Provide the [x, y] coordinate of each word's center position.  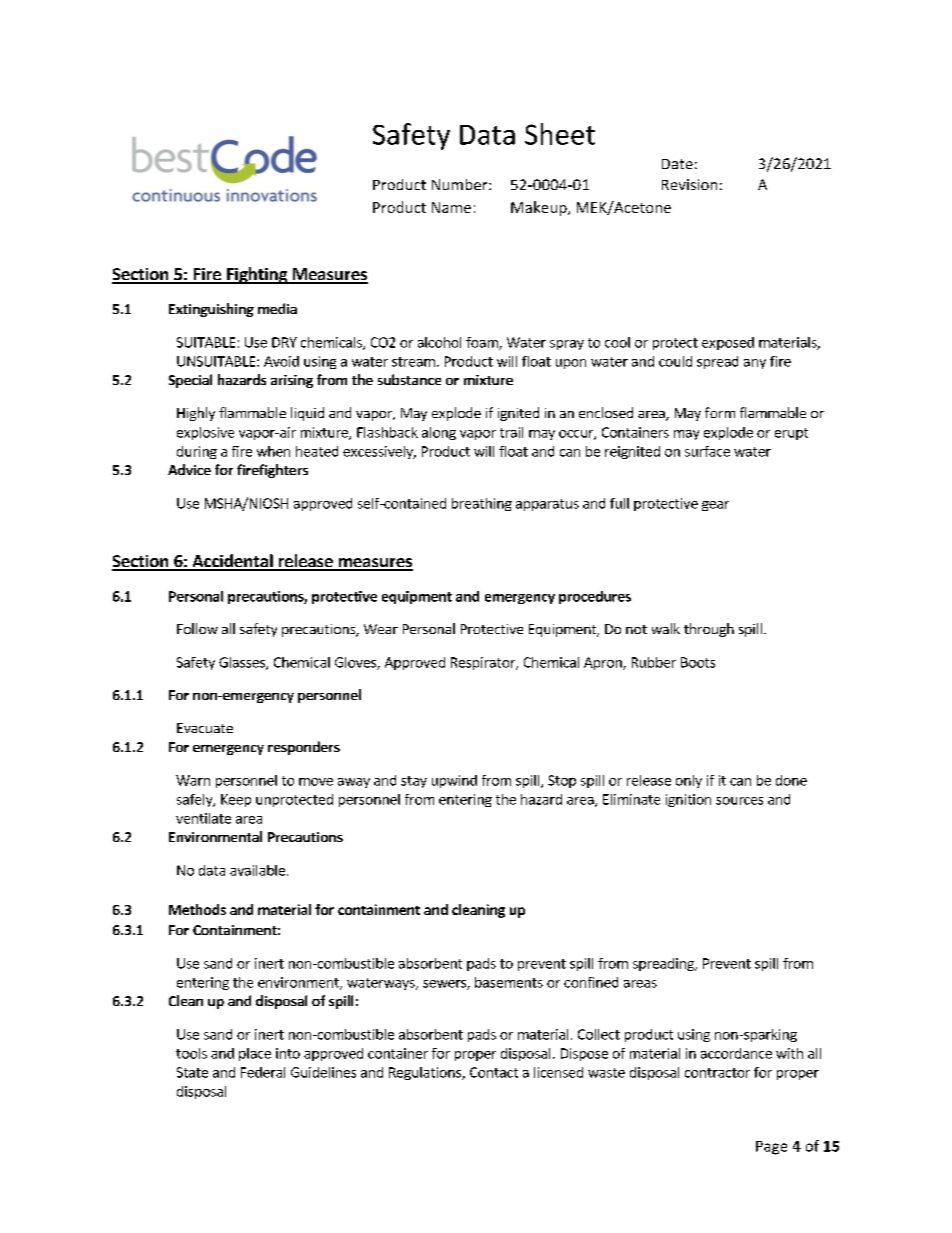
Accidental [232, 562]
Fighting [257, 275]
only [689, 781]
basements [509, 982]
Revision [689, 184]
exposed [728, 343]
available [257, 870]
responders [304, 748]
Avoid [281, 361]
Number [461, 184]
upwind [454, 781]
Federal [263, 1072]
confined [591, 982]
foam [483, 343]
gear [715, 506]
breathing [482, 504]
